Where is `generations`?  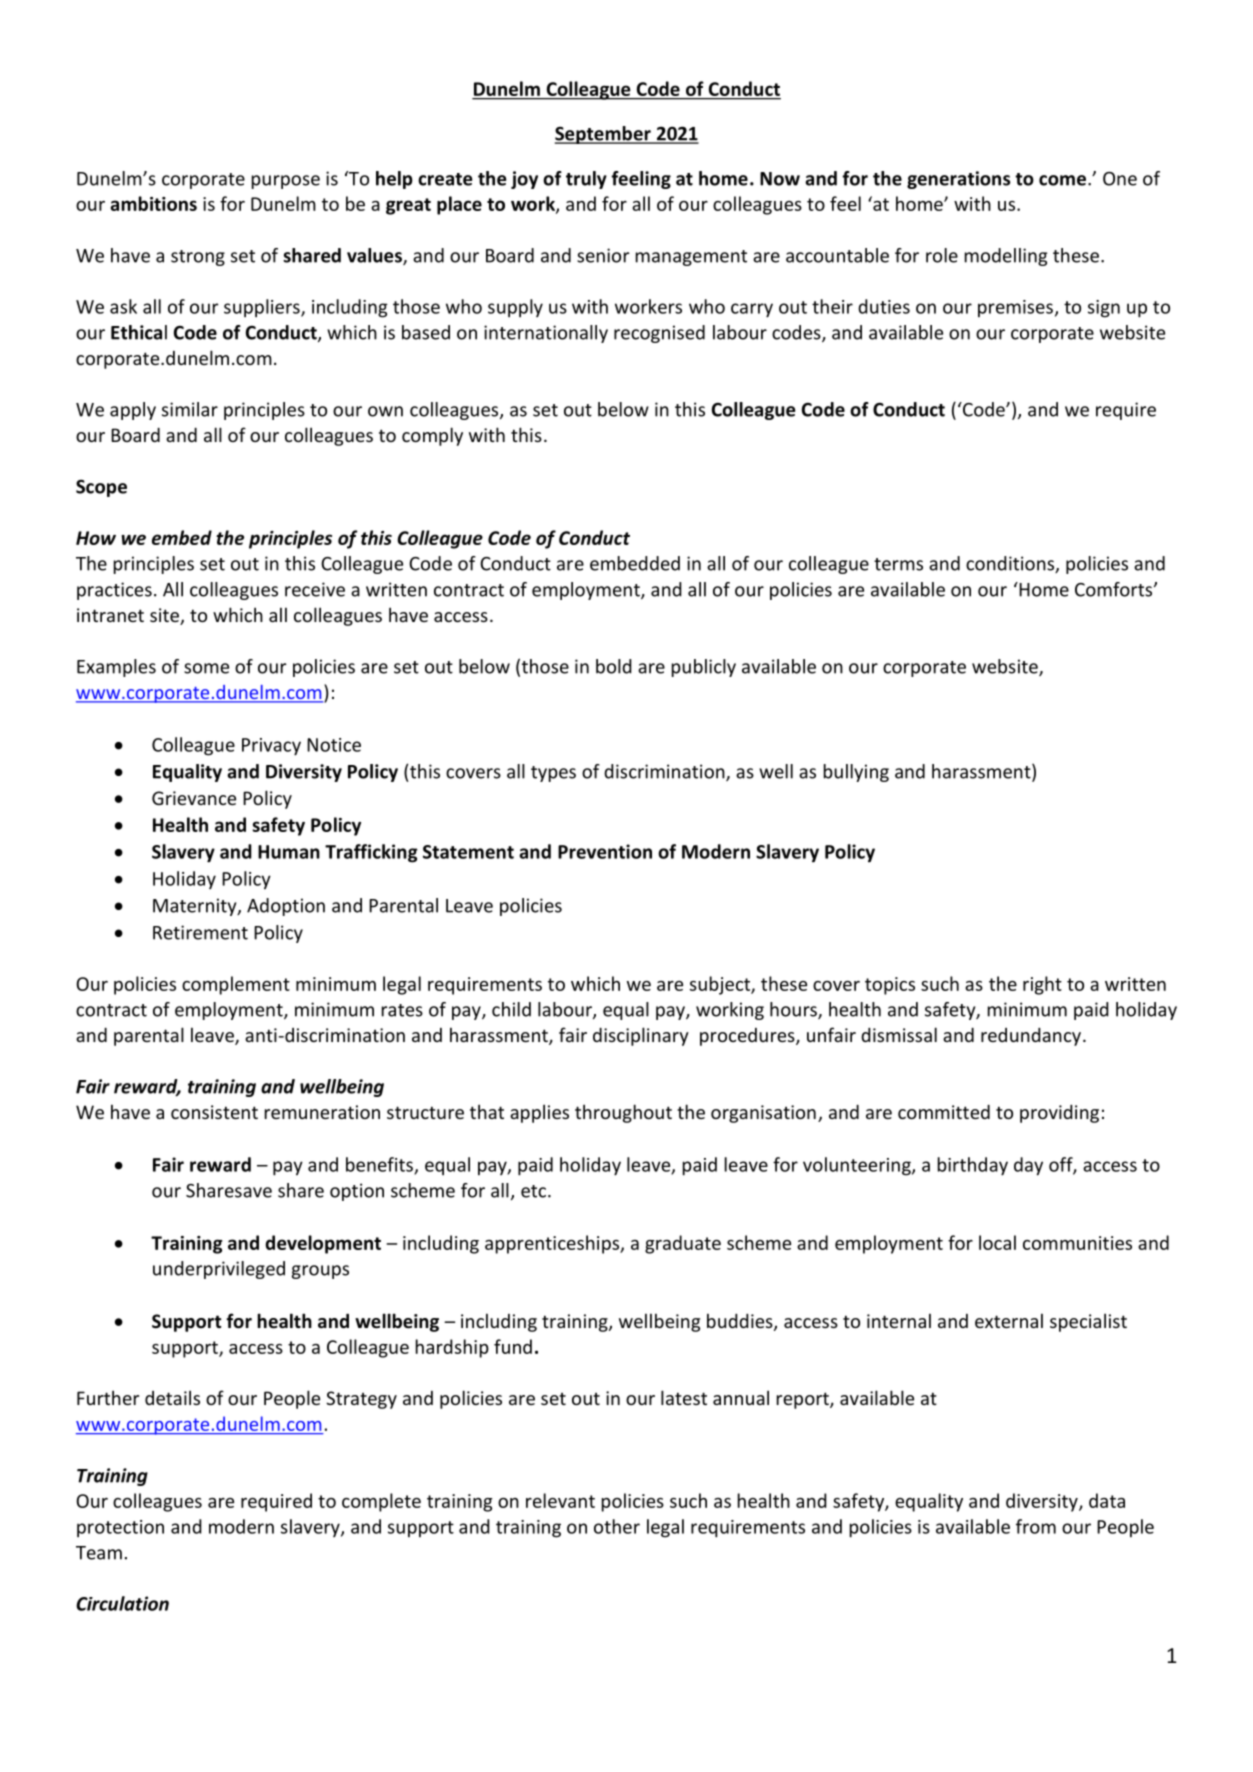
generations is located at coordinates (958, 180).
